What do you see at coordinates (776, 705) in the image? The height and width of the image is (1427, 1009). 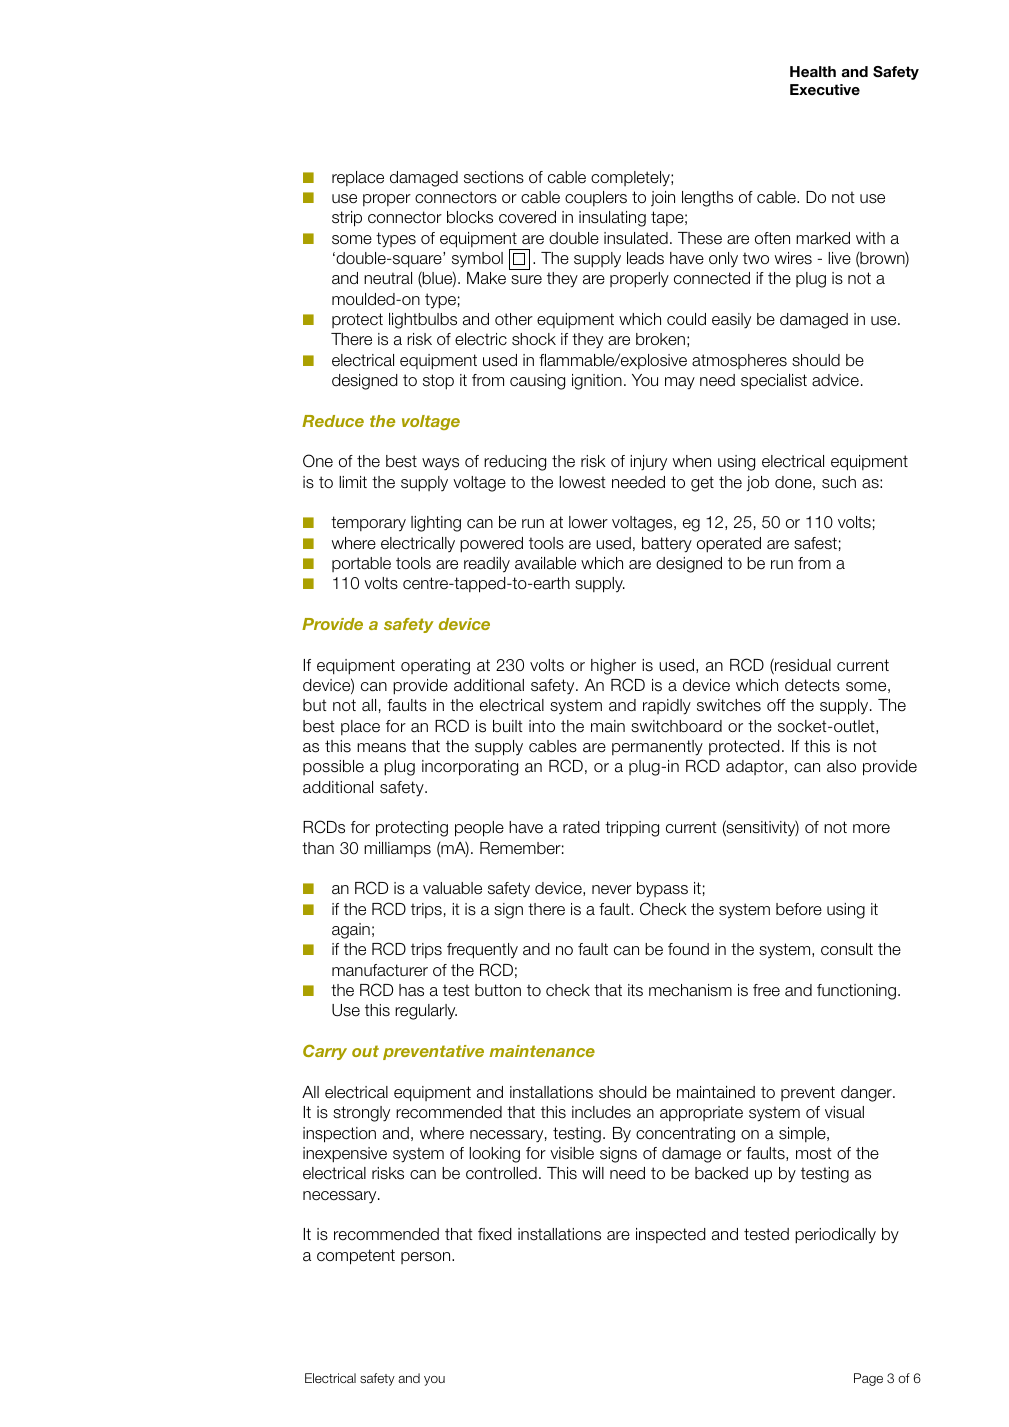 I see `off` at bounding box center [776, 705].
